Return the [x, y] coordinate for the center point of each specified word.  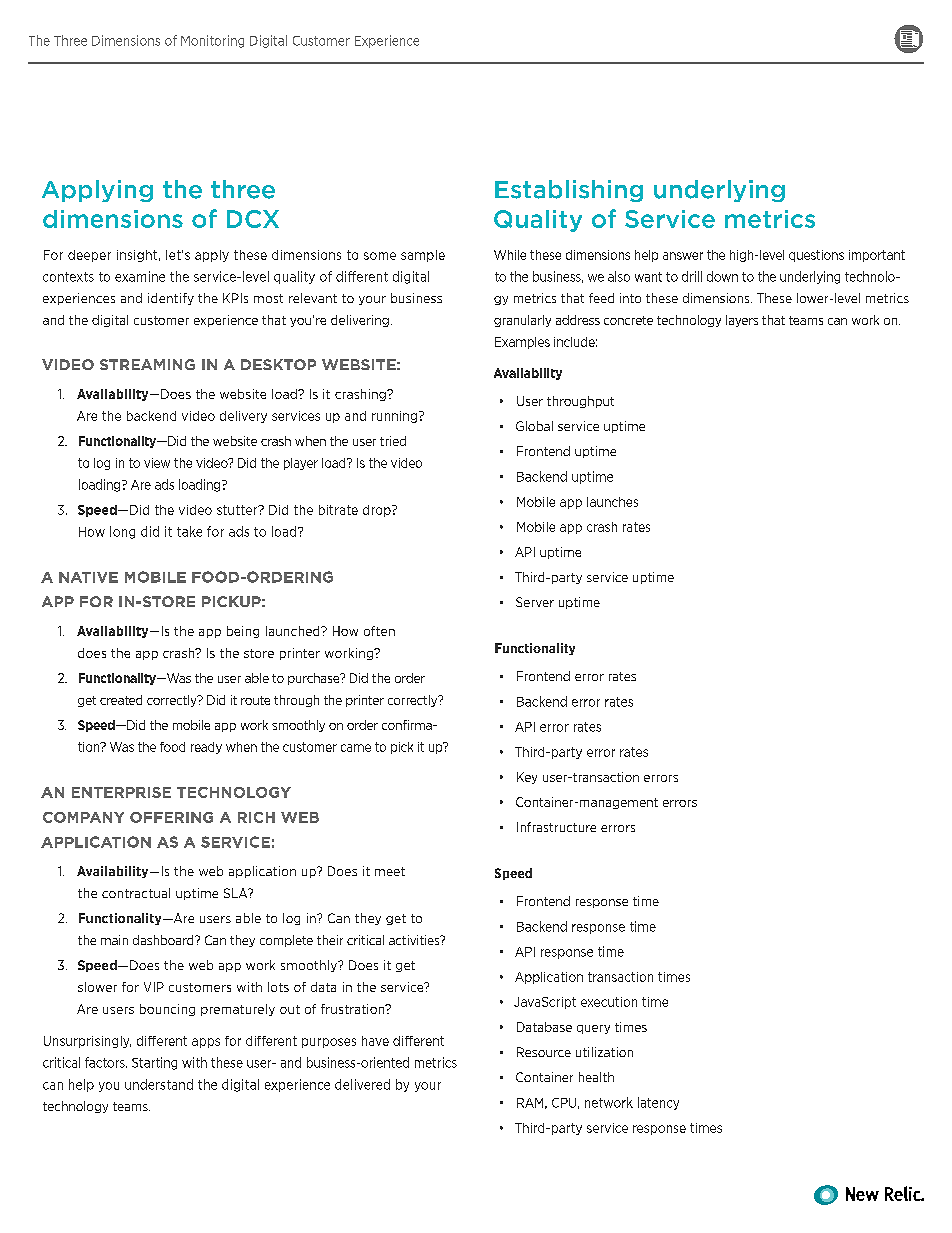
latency [658, 1103]
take [189, 531]
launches [612, 502]
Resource [544, 1052]
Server [535, 602]
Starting [154, 1063]
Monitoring [212, 41]
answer [683, 256]
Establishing [569, 191]
